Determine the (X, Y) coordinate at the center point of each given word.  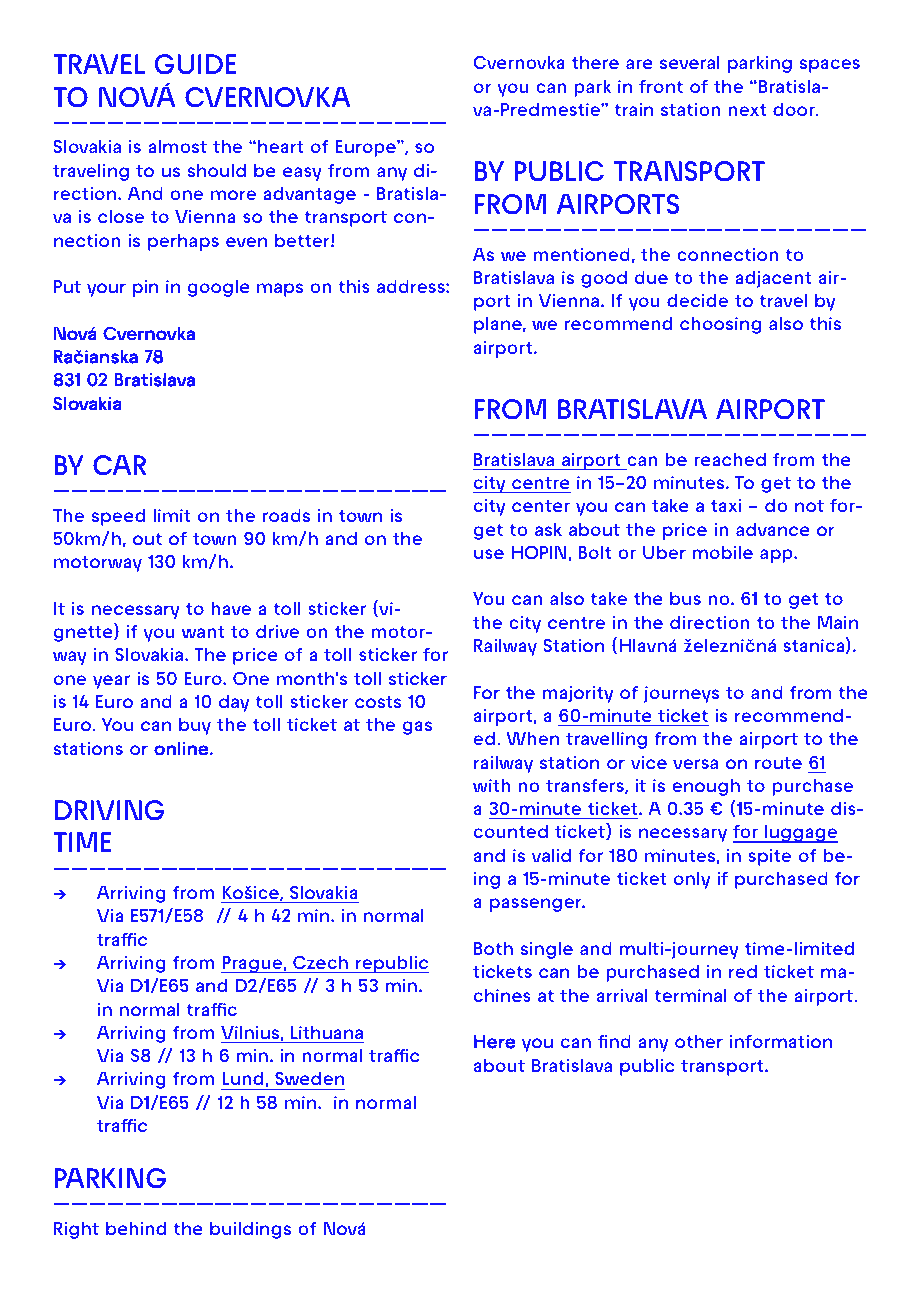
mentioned (582, 254)
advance (773, 529)
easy (302, 174)
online (182, 748)
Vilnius (251, 1033)
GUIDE (196, 64)
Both (493, 948)
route (778, 763)
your (106, 290)
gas (417, 728)
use (489, 554)
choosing (720, 325)
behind (136, 1228)
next (747, 110)
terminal (691, 995)
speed (118, 517)
